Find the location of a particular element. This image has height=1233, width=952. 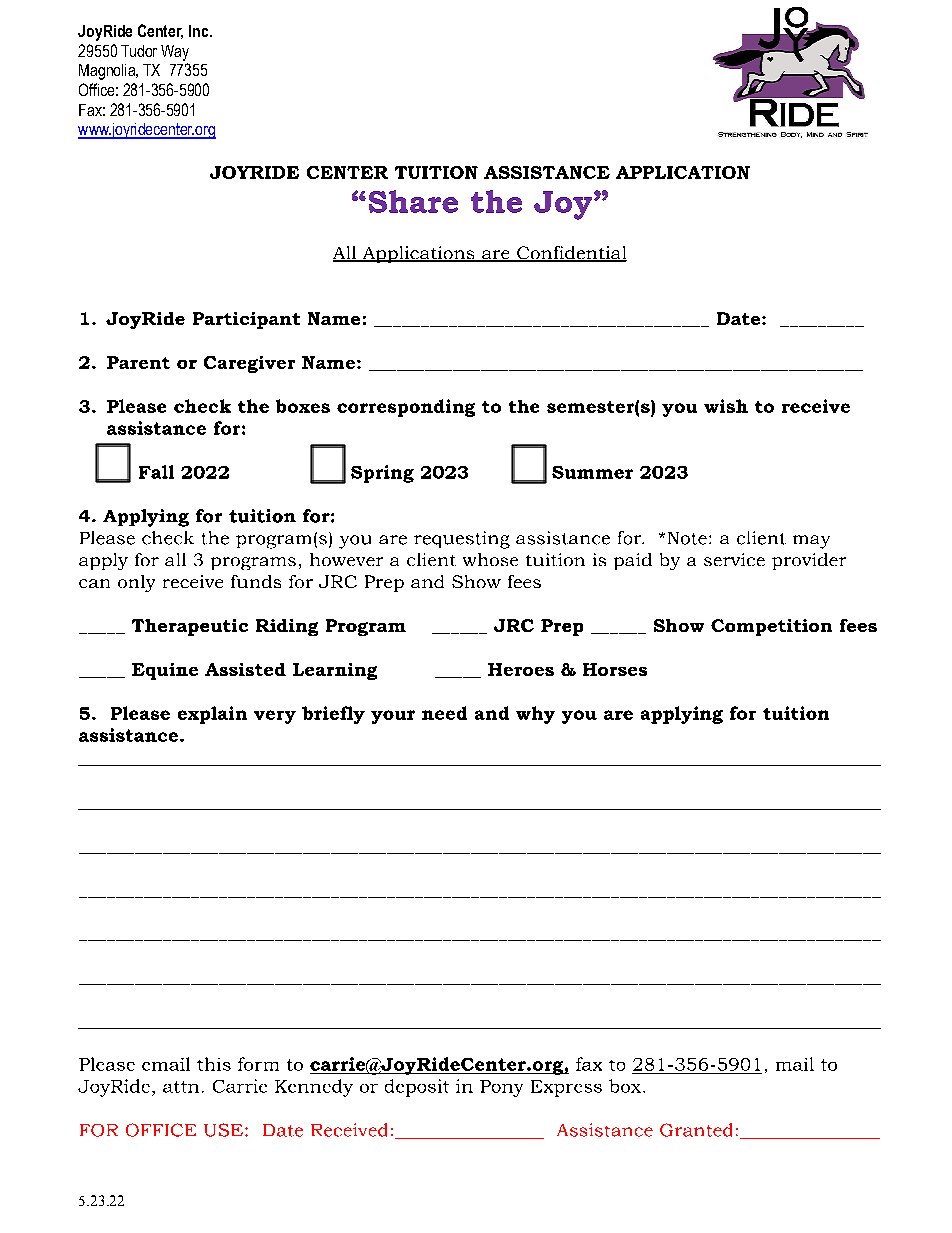

explain is located at coordinates (212, 715).
